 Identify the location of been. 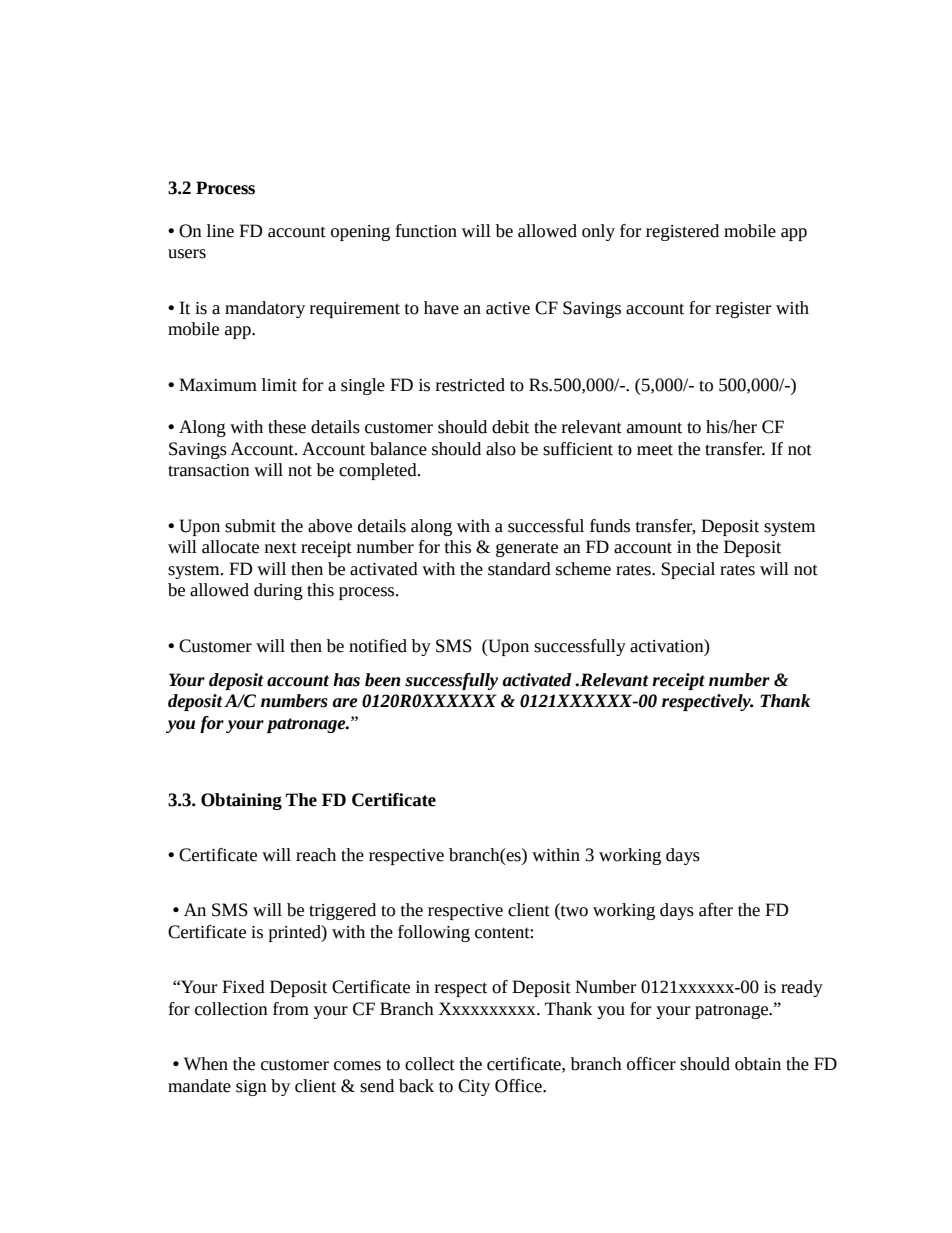
(382, 680).
